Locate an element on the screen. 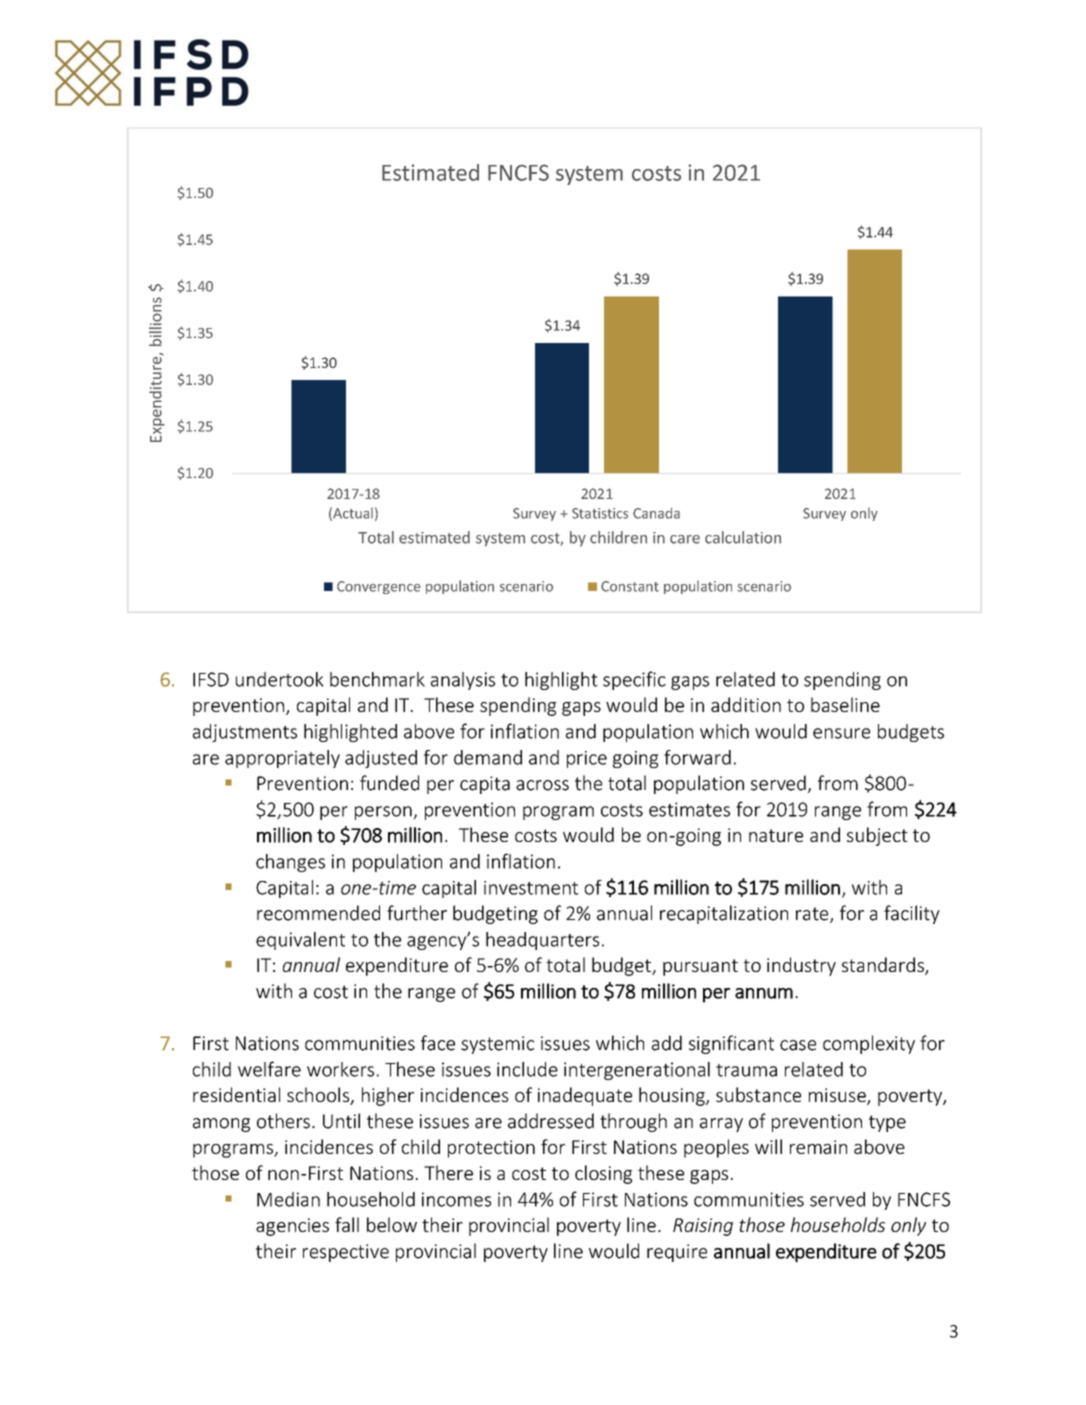 The image size is (1086, 1405). undertook is located at coordinates (280, 679).
